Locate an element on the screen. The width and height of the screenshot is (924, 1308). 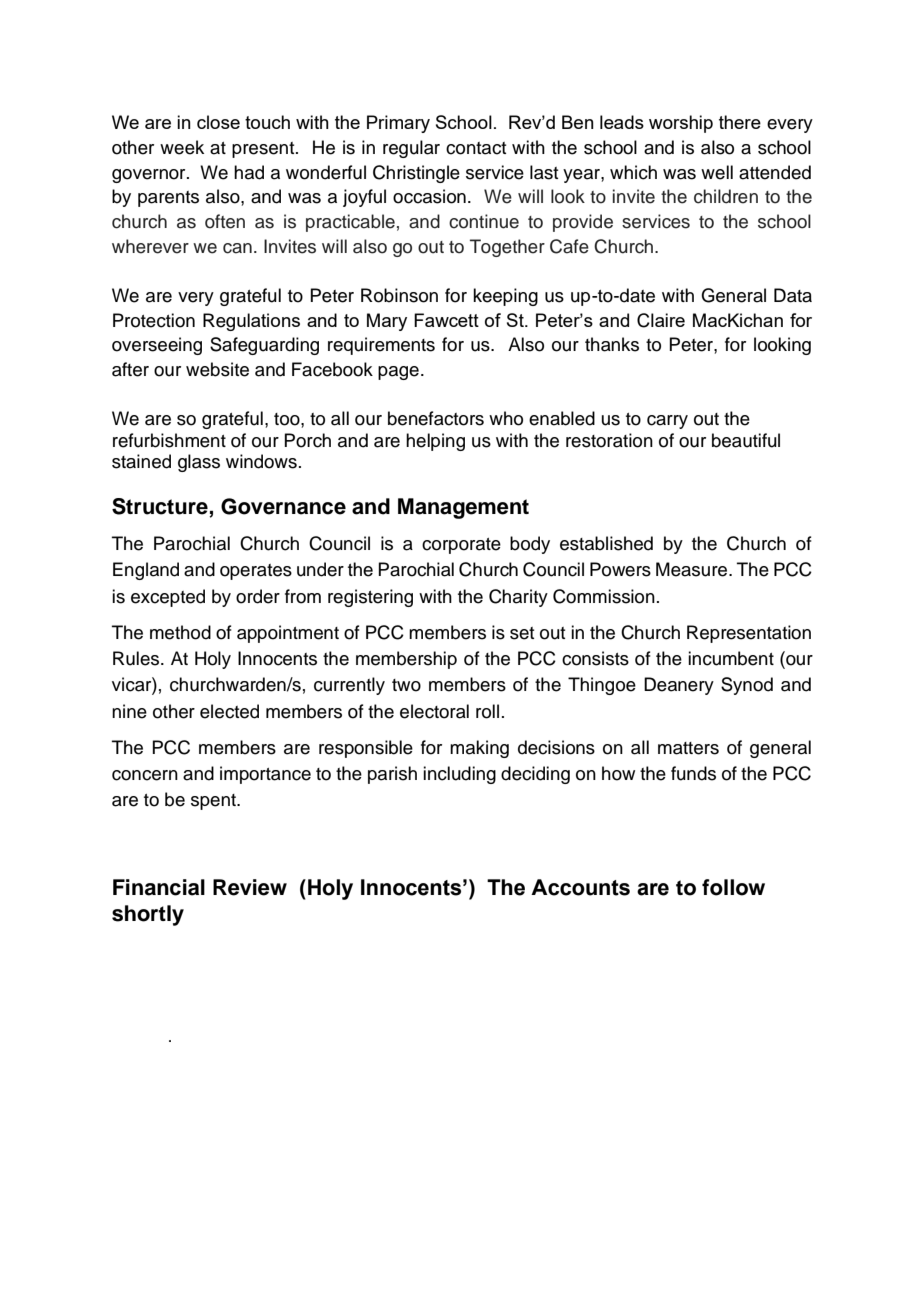
contact is located at coordinates (476, 148).
